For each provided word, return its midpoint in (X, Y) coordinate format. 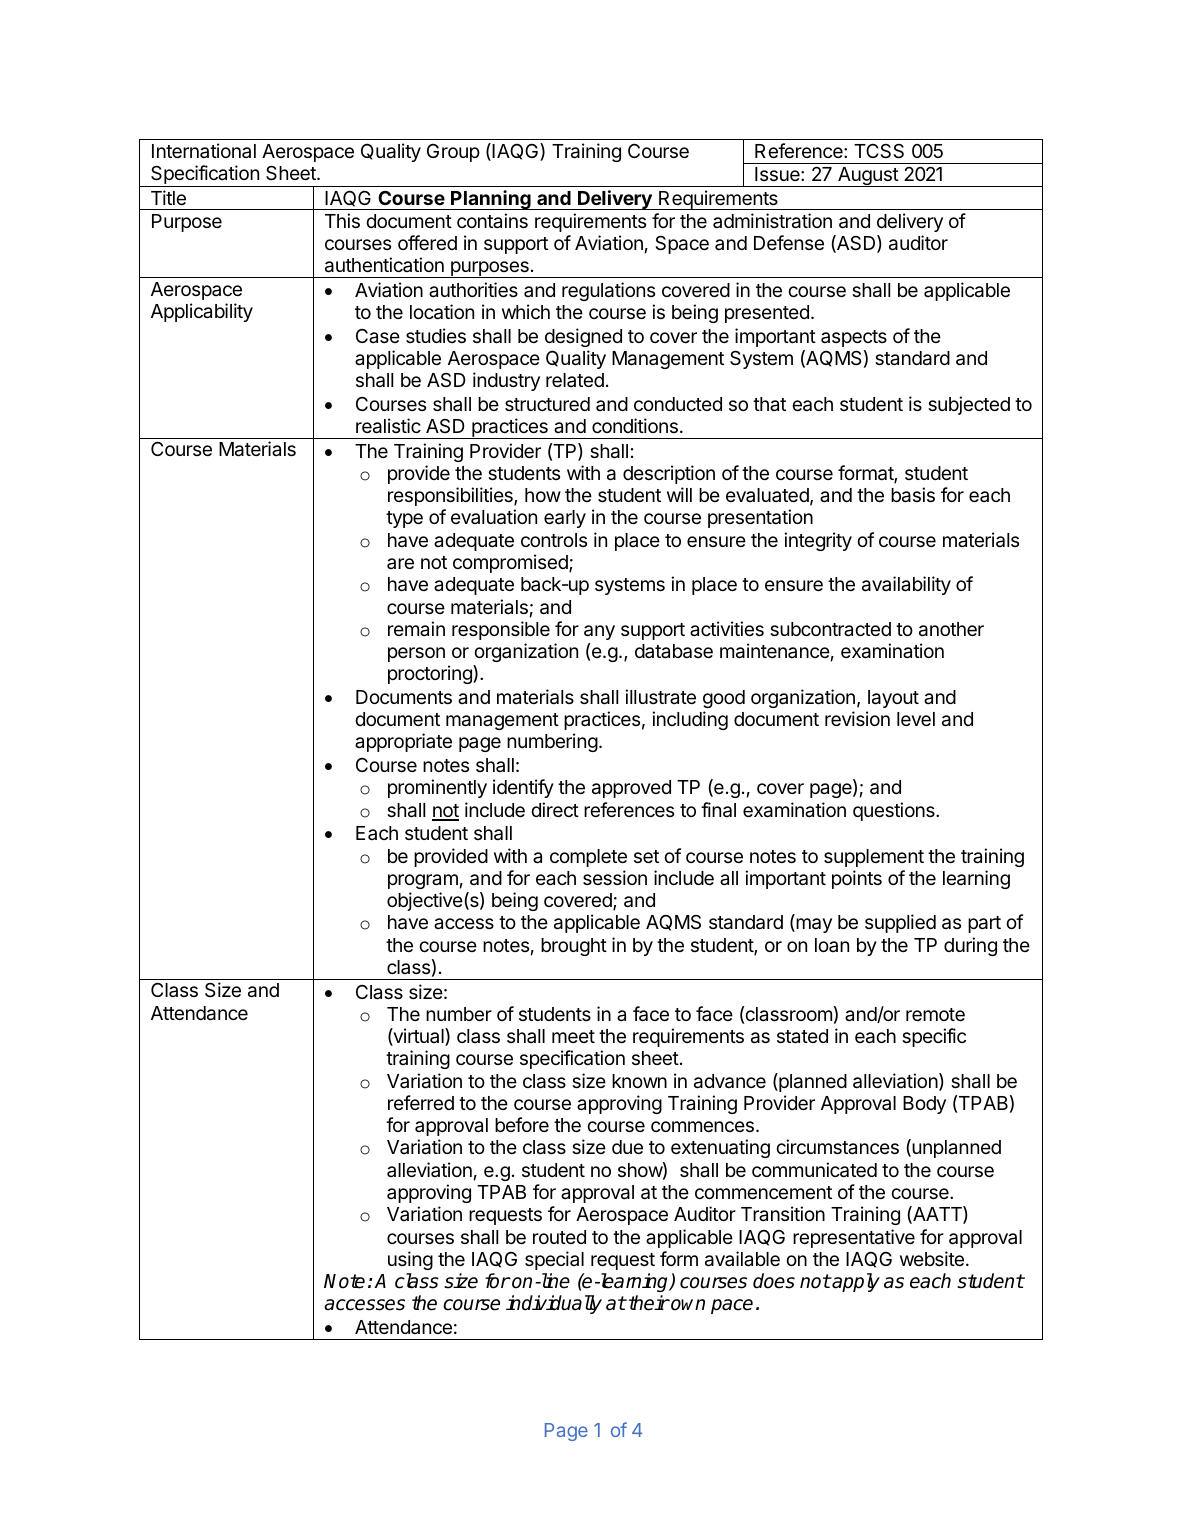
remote (935, 1014)
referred (421, 1102)
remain (416, 628)
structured (547, 404)
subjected (969, 405)
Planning (491, 200)
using (410, 1260)
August (868, 177)
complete (588, 858)
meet (573, 1036)
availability (906, 585)
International (204, 150)
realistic (388, 426)
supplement (874, 858)
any (599, 632)
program (423, 881)
